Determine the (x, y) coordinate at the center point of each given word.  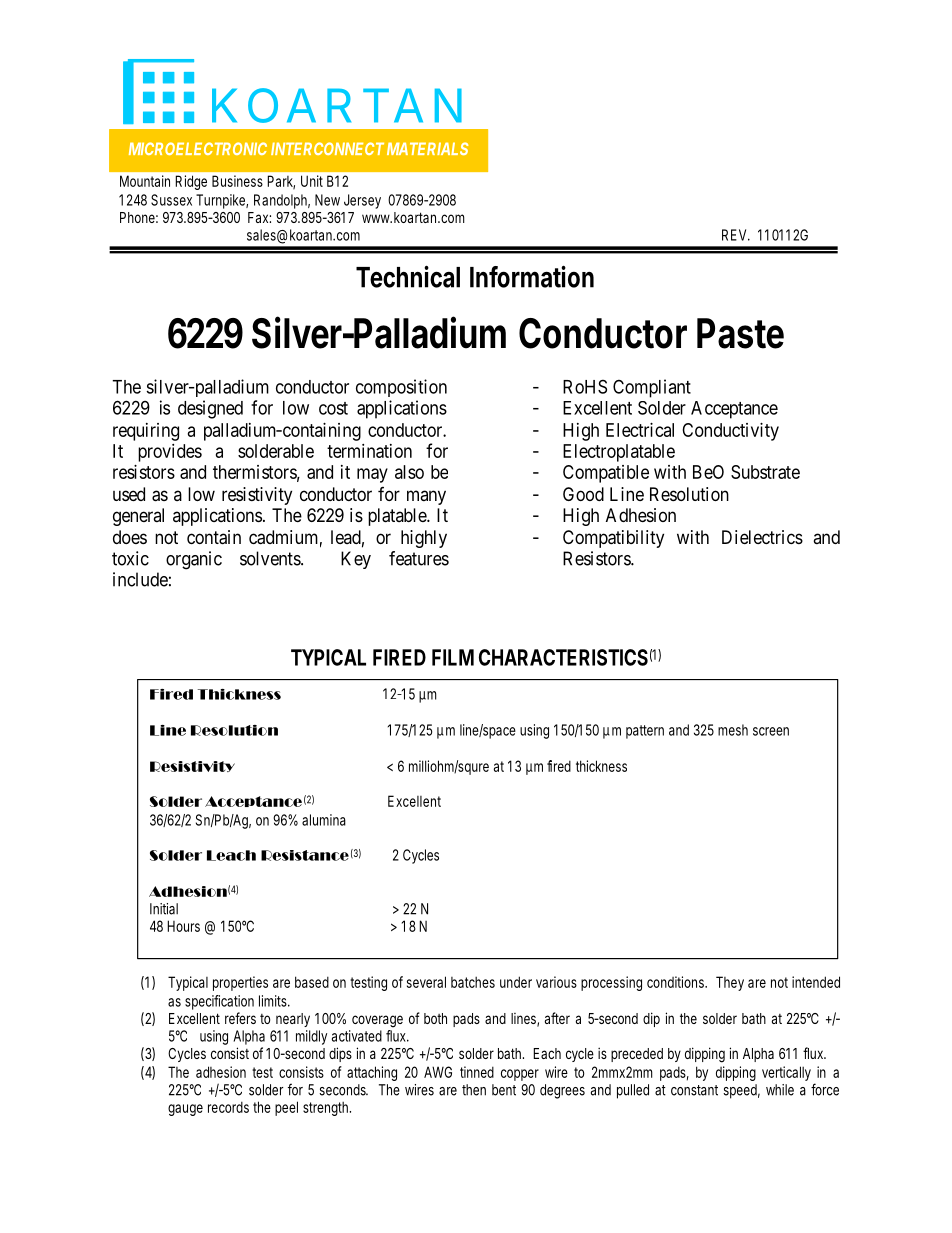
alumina (324, 820)
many (426, 497)
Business (237, 181)
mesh (733, 730)
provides (170, 453)
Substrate (765, 472)
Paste (740, 333)
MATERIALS (427, 148)
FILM (453, 657)
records (228, 1107)
